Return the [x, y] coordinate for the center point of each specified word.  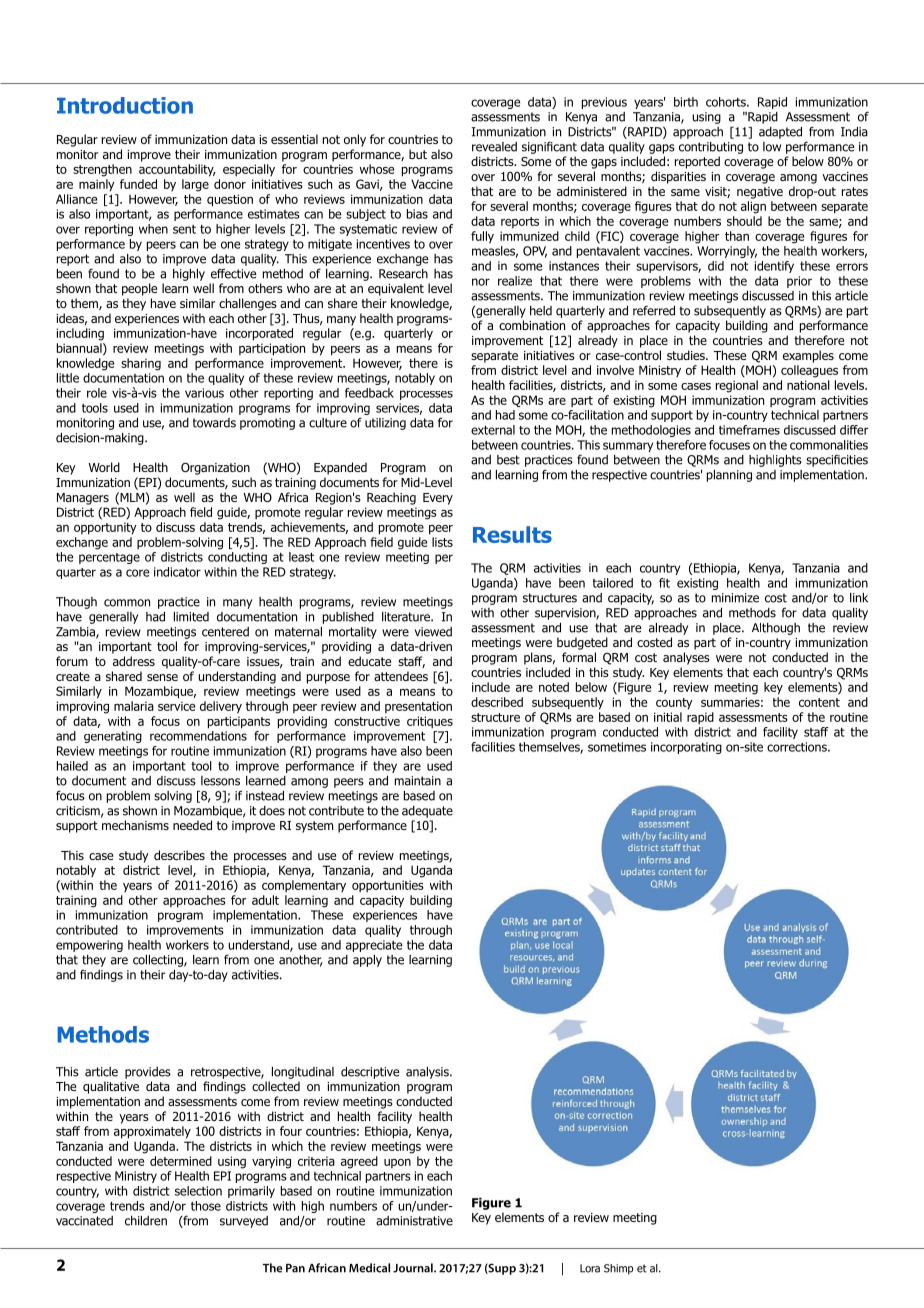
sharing [141, 364]
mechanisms [135, 825]
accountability [177, 170]
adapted [780, 133]
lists [442, 542]
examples [808, 356]
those [206, 1206]
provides [148, 1073]
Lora [590, 1268]
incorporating [686, 748]
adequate [427, 812]
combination [532, 325]
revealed [494, 147]
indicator [177, 572]
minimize [735, 598]
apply [367, 961]
